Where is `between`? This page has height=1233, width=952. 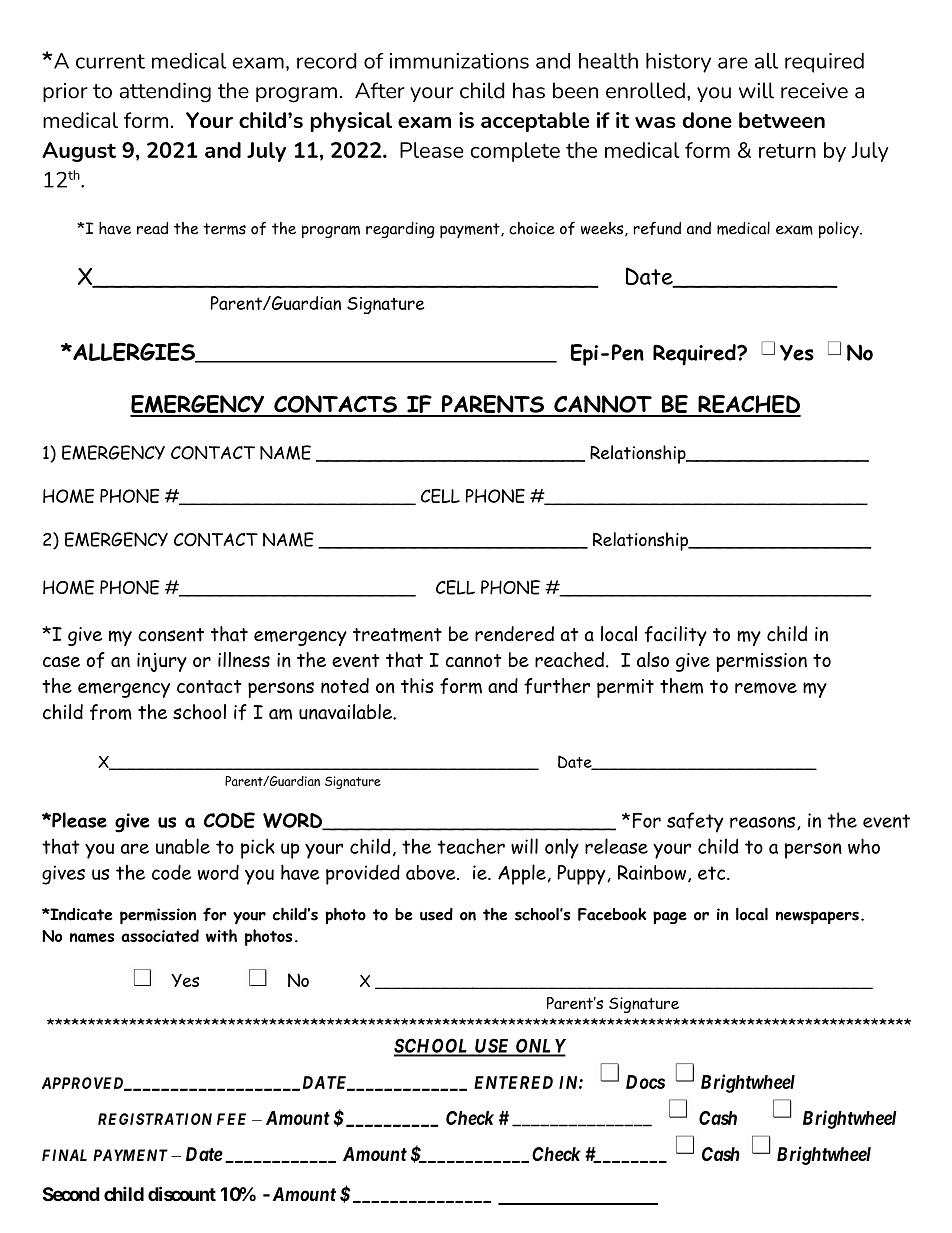
between is located at coordinates (782, 120).
